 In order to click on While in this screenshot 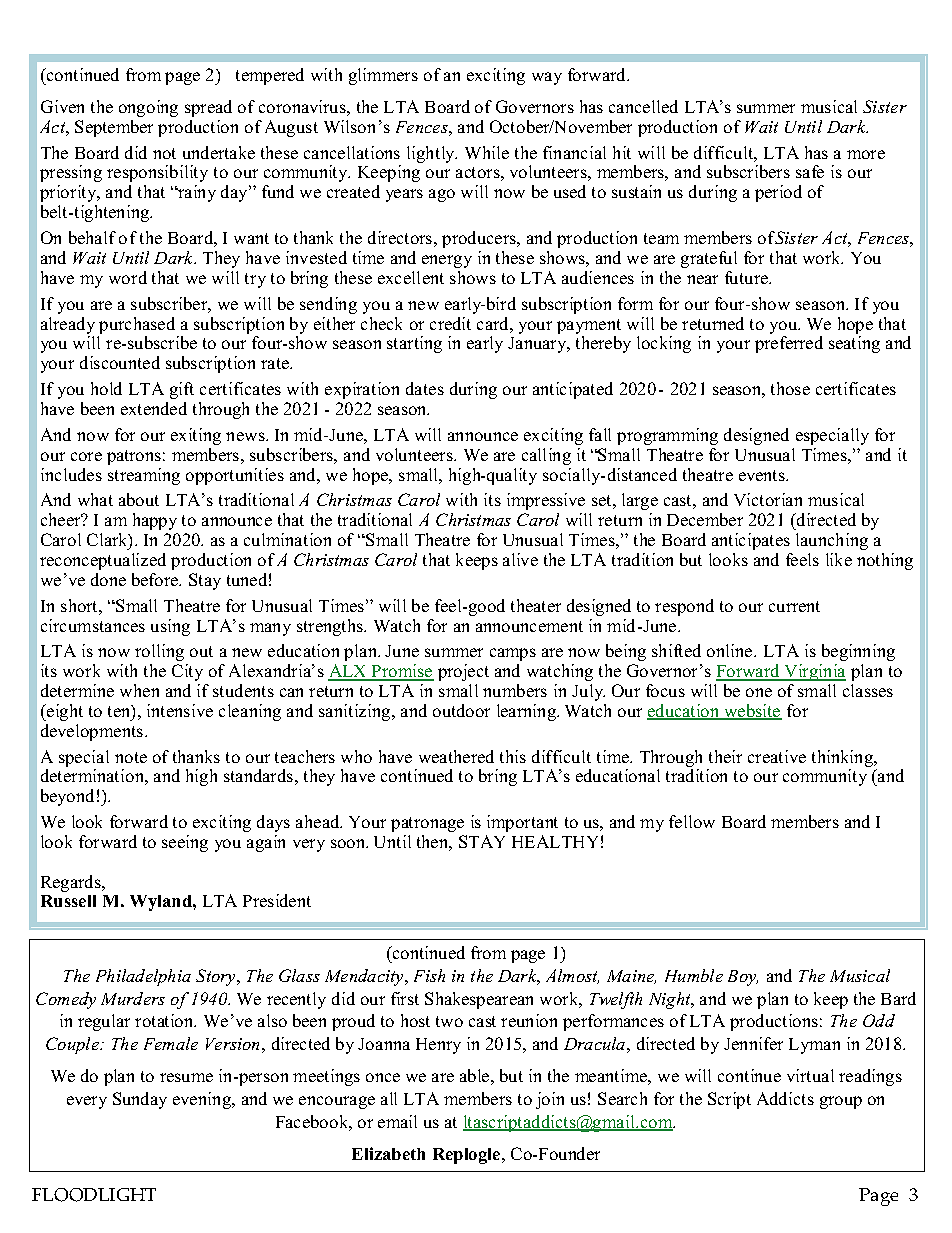, I will do `click(487, 152)`.
